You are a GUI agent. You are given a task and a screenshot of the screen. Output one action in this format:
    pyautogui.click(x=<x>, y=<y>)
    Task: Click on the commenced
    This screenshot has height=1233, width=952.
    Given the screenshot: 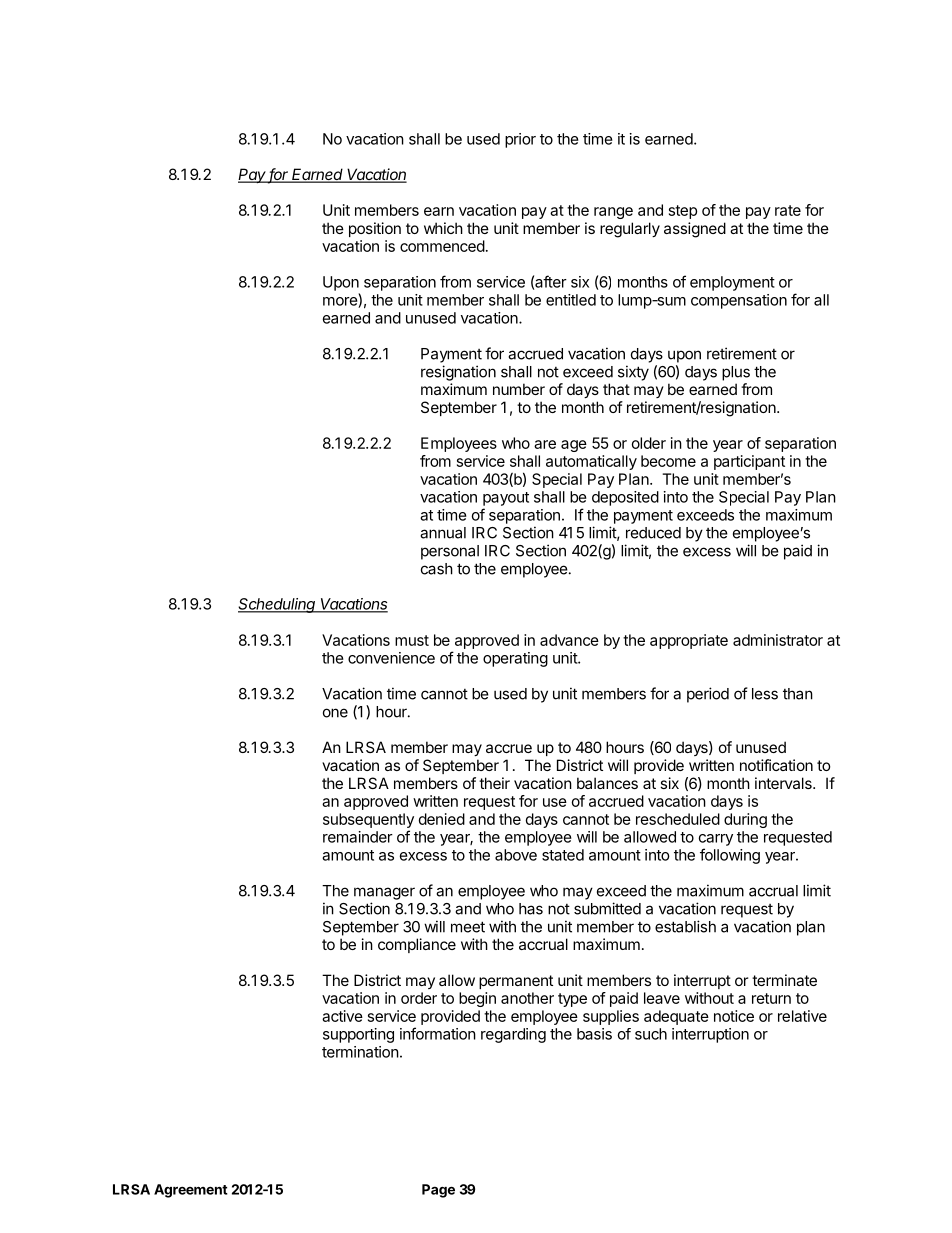 What is the action you would take?
    pyautogui.click(x=442, y=246)
